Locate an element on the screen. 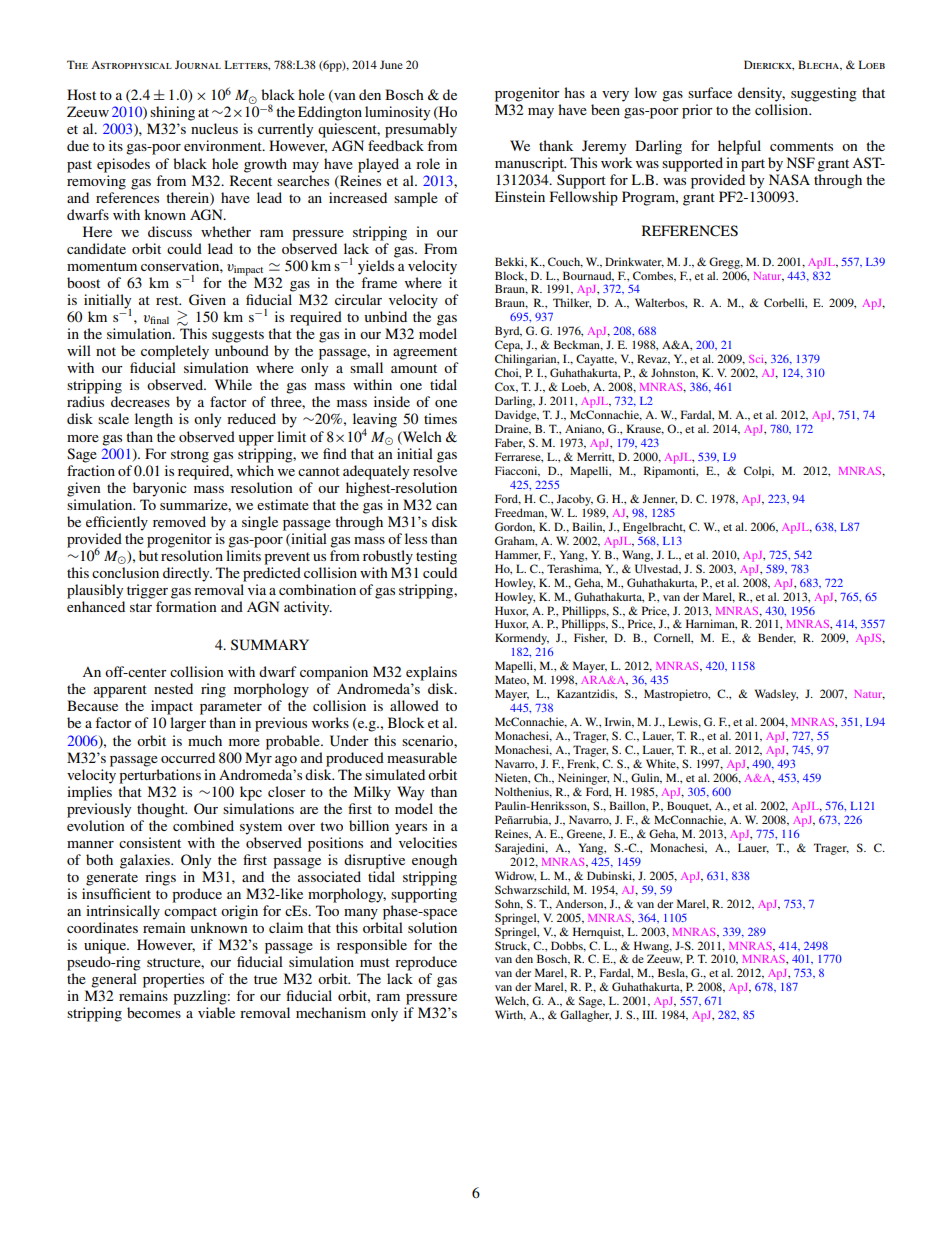  Irwin is located at coordinates (619, 722).
